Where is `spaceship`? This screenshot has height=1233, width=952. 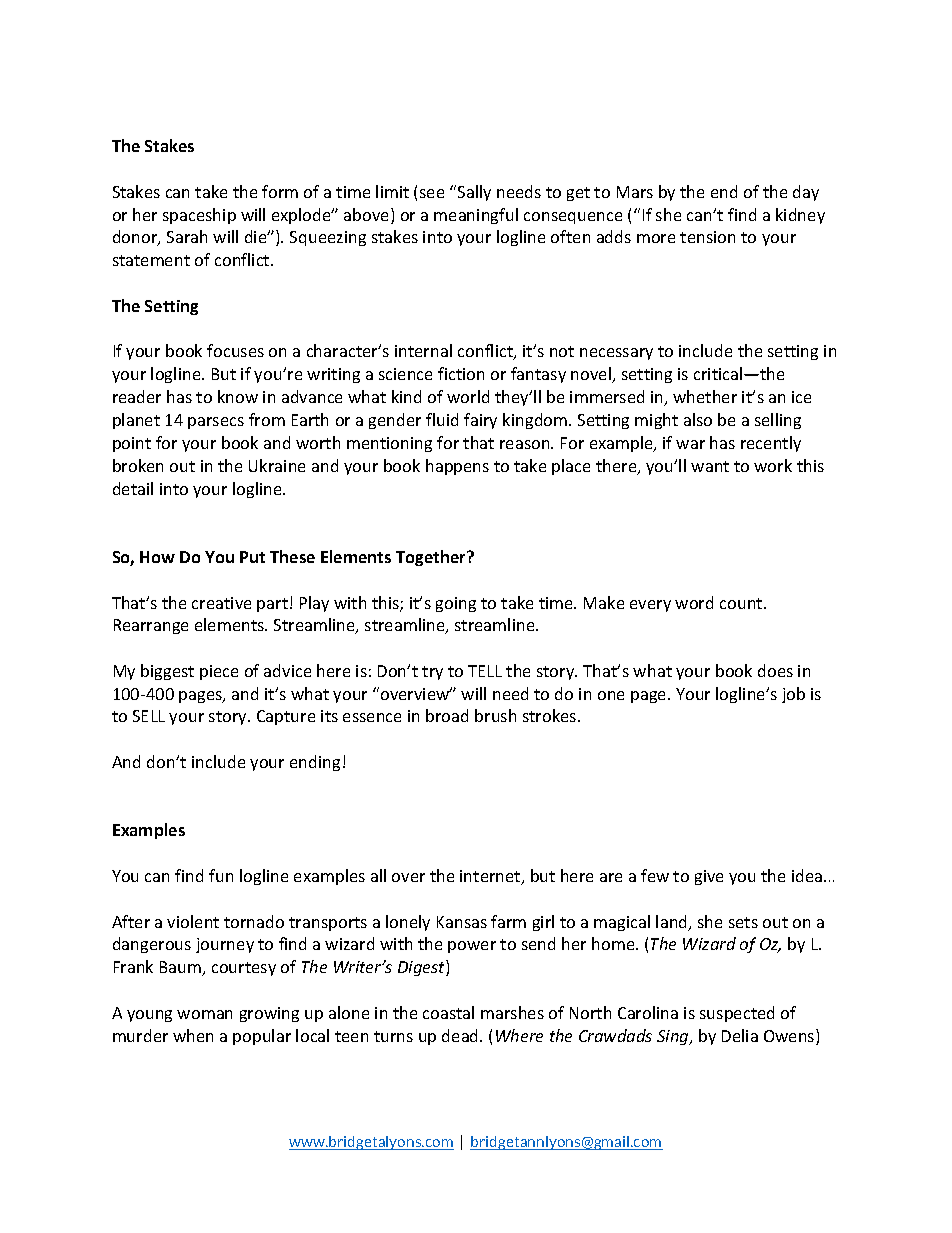 spaceship is located at coordinates (199, 216).
